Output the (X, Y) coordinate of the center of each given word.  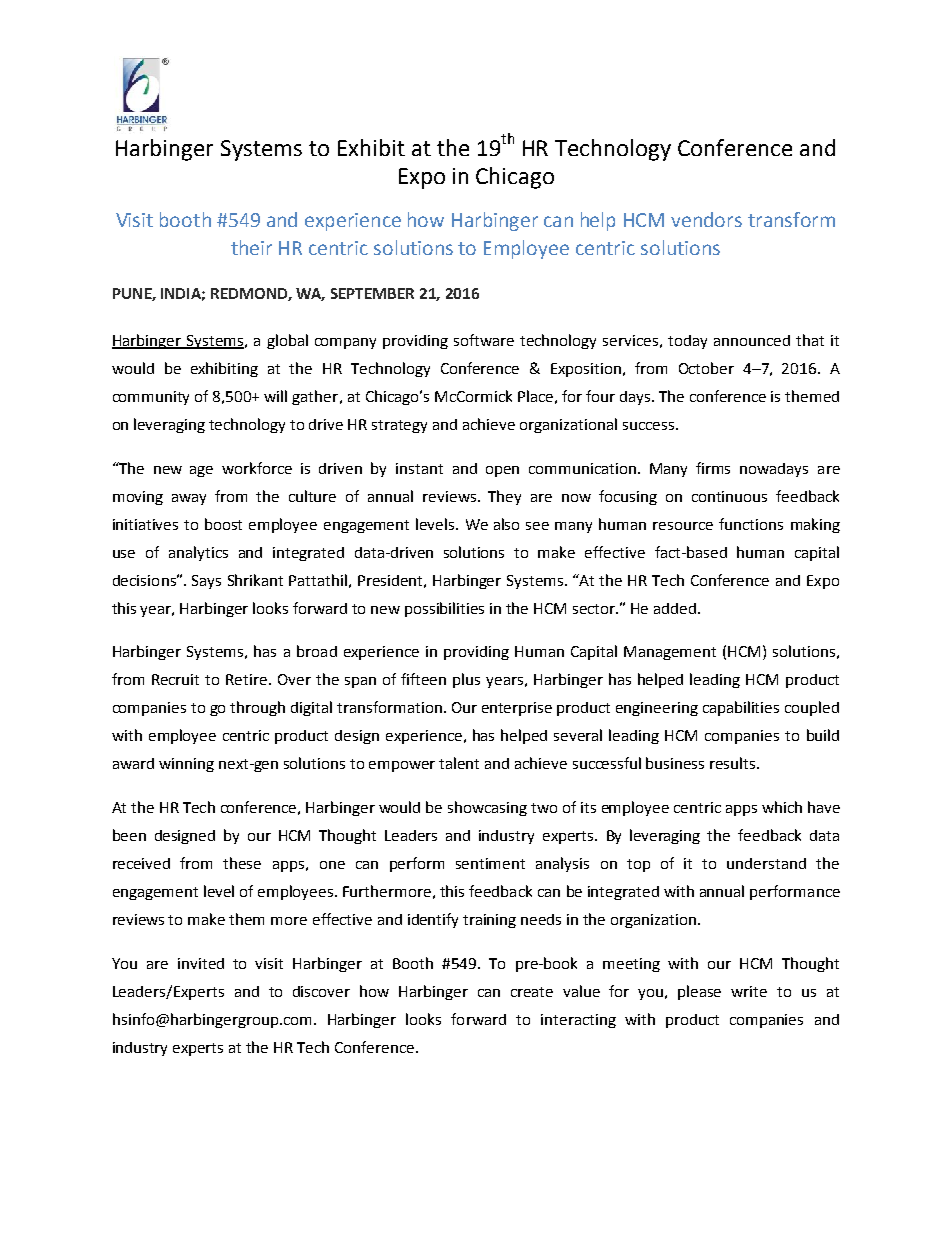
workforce (257, 468)
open (502, 471)
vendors (706, 219)
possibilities (444, 609)
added (676, 608)
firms (713, 468)
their (251, 247)
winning (186, 765)
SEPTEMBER (372, 293)
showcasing (487, 808)
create (532, 992)
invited (201, 963)
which (782, 807)
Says (206, 582)
